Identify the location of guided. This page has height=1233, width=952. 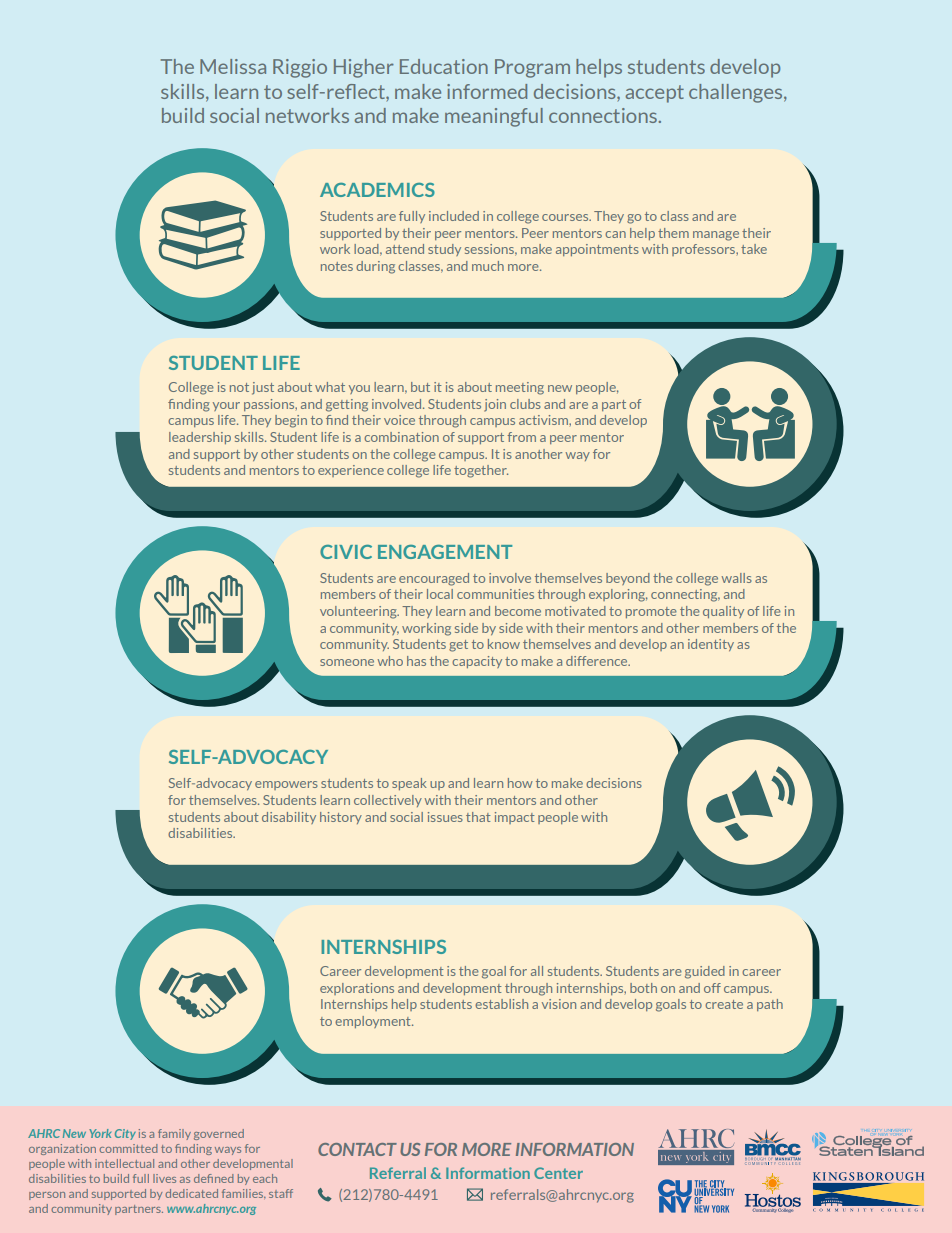
(705, 972).
